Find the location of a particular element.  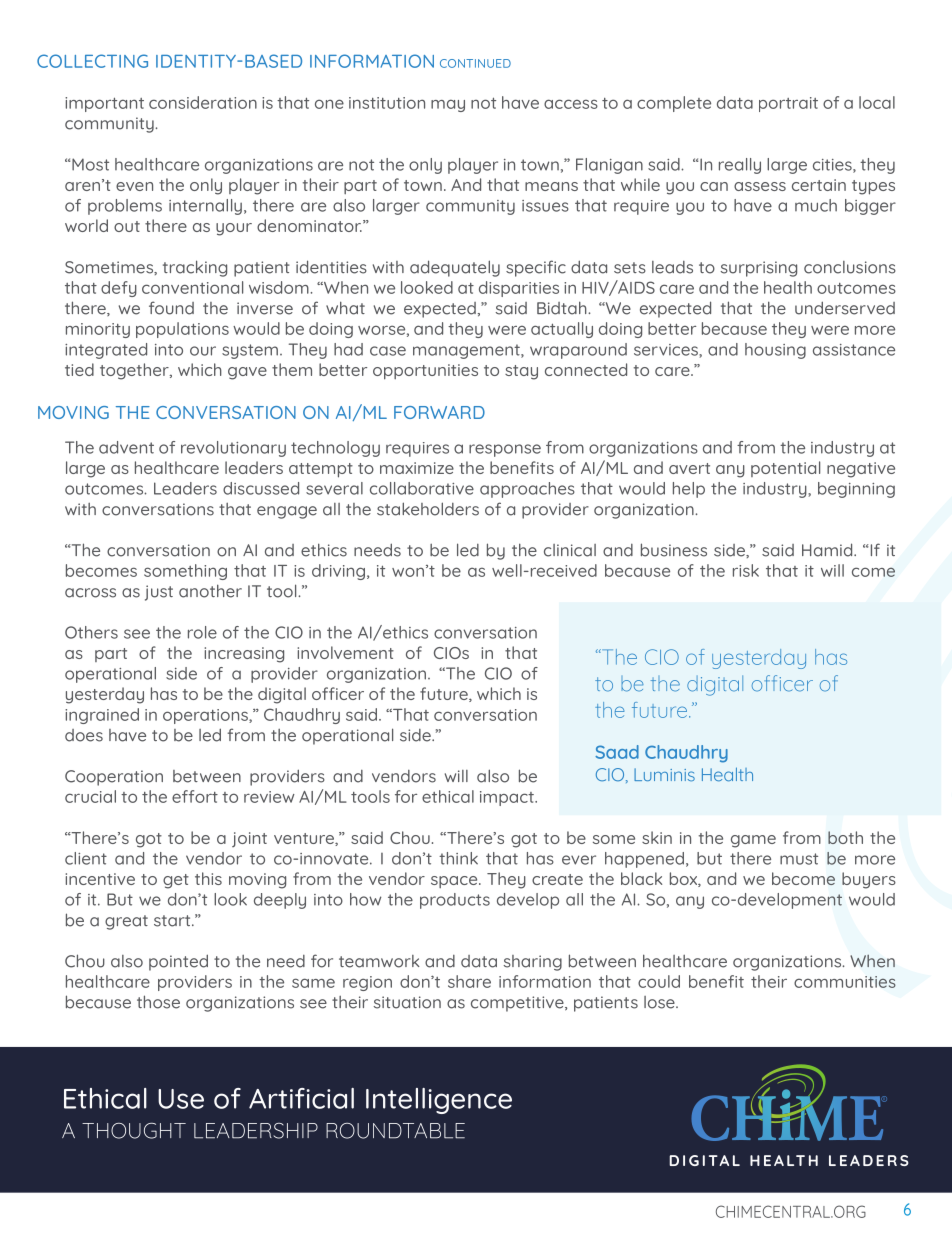

THOUGHT is located at coordinates (134, 1131).
